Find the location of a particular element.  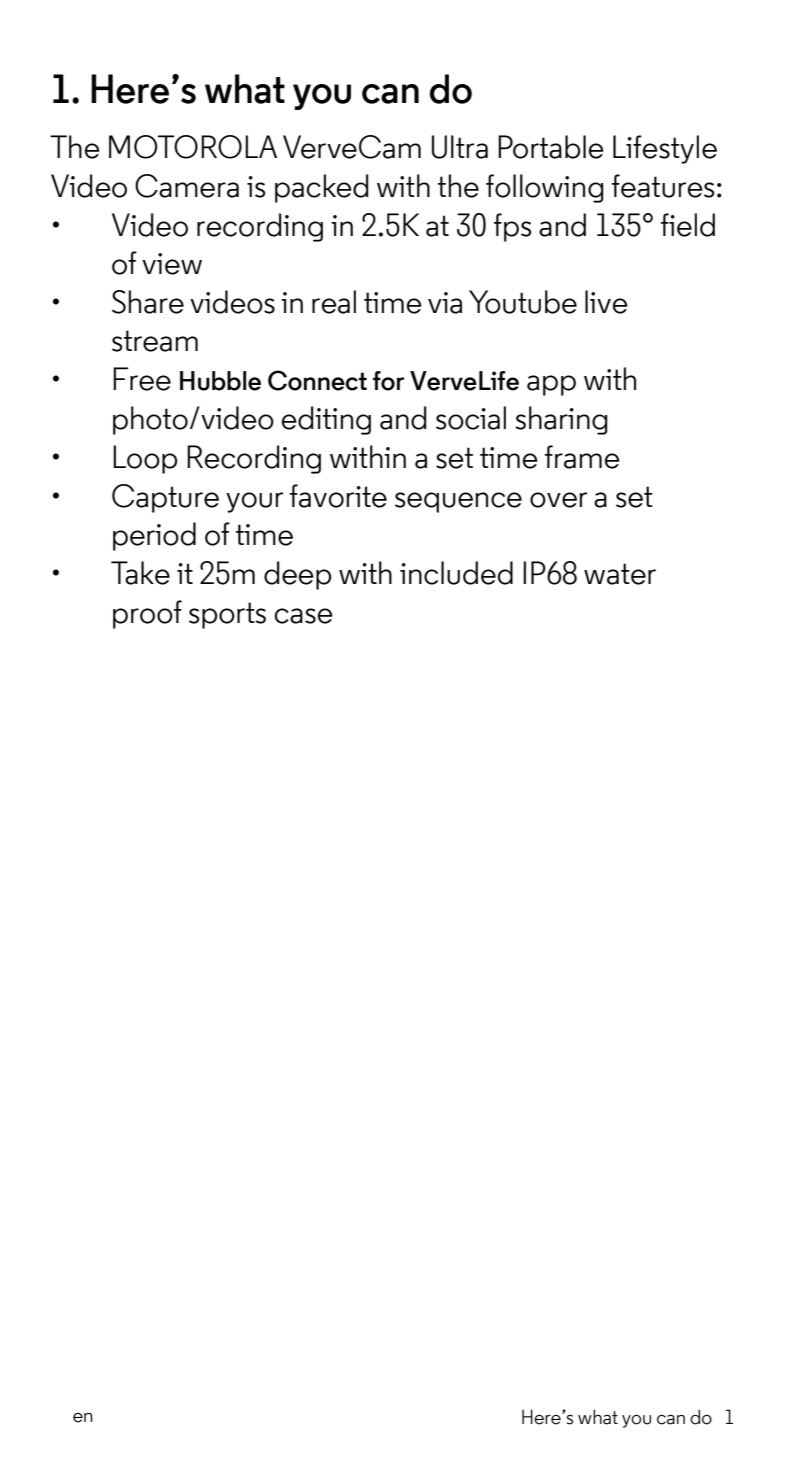

included is located at coordinates (456, 573).
